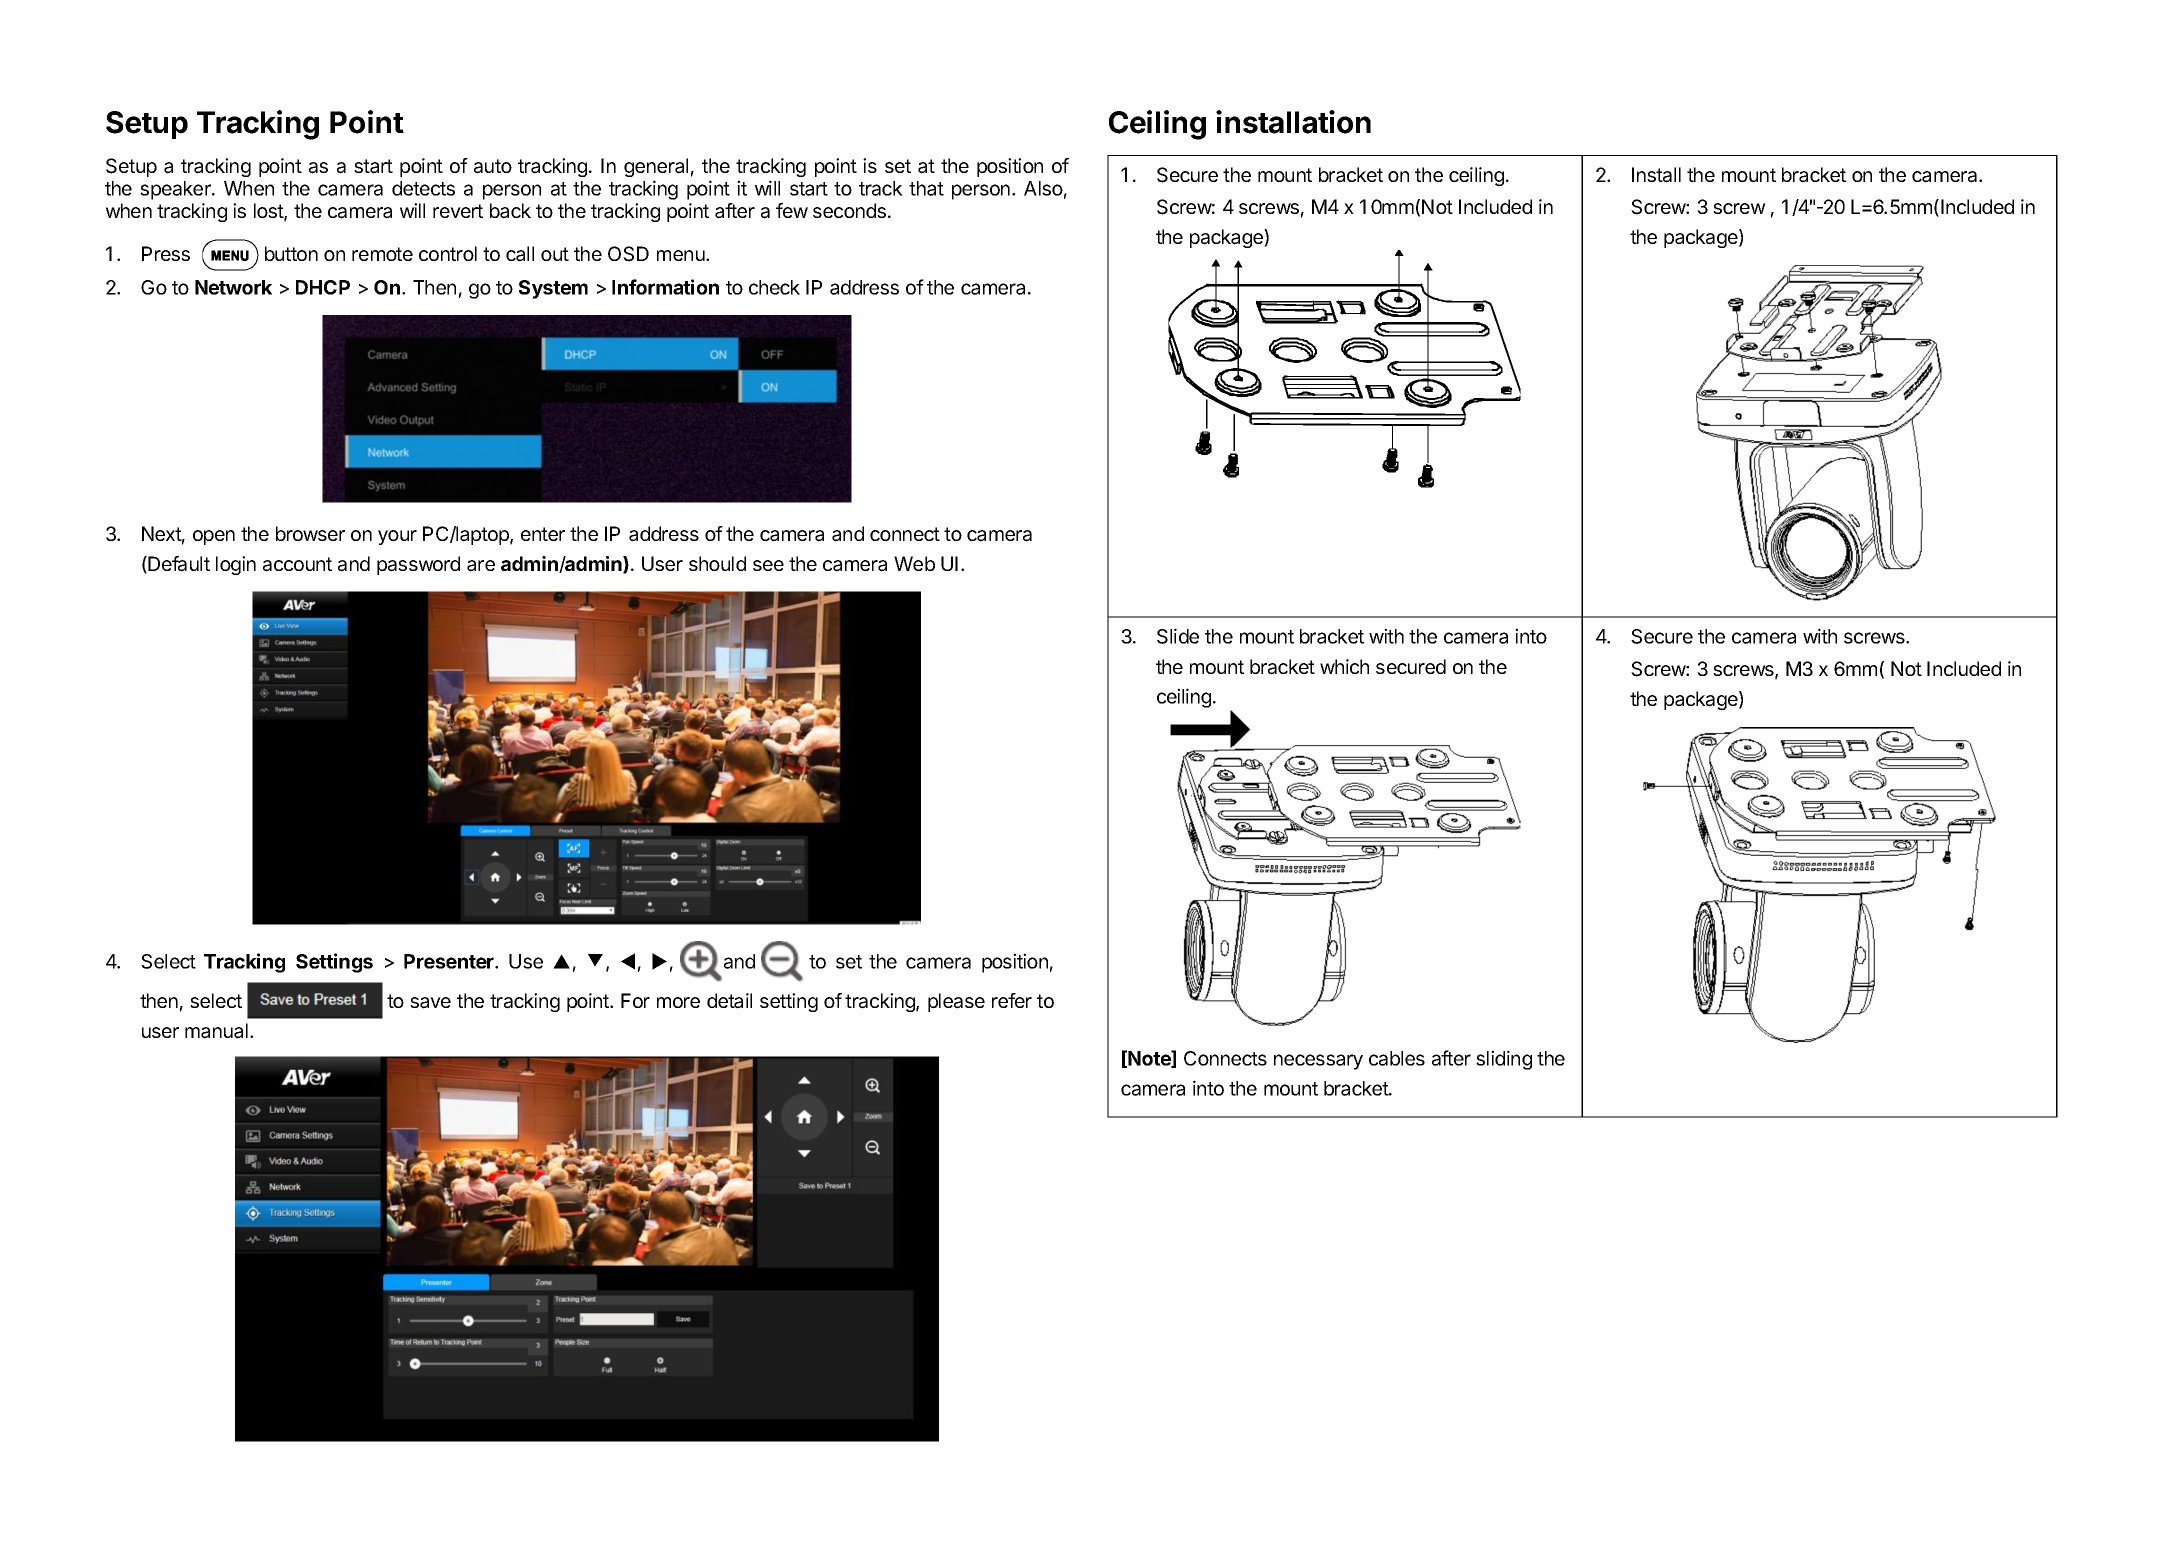 The image size is (2158, 1547). Describe the element at coordinates (1318, 1062) in the screenshot. I see `necessary` at that location.
